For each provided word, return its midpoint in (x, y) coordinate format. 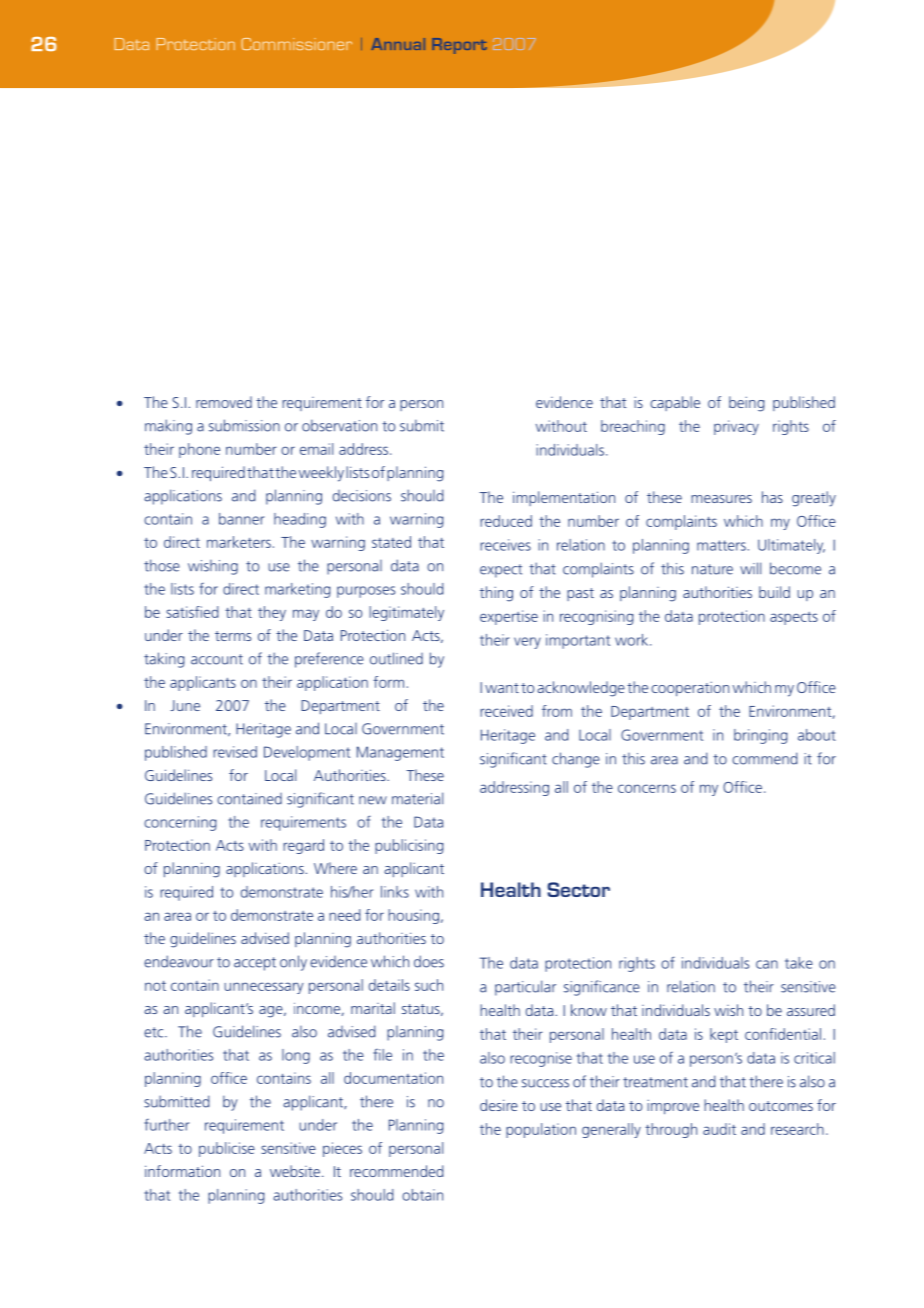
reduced (506, 521)
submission (244, 425)
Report (459, 46)
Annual (398, 44)
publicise (227, 1149)
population (541, 1130)
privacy (736, 427)
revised (235, 752)
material (417, 798)
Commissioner (296, 44)
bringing (760, 736)
